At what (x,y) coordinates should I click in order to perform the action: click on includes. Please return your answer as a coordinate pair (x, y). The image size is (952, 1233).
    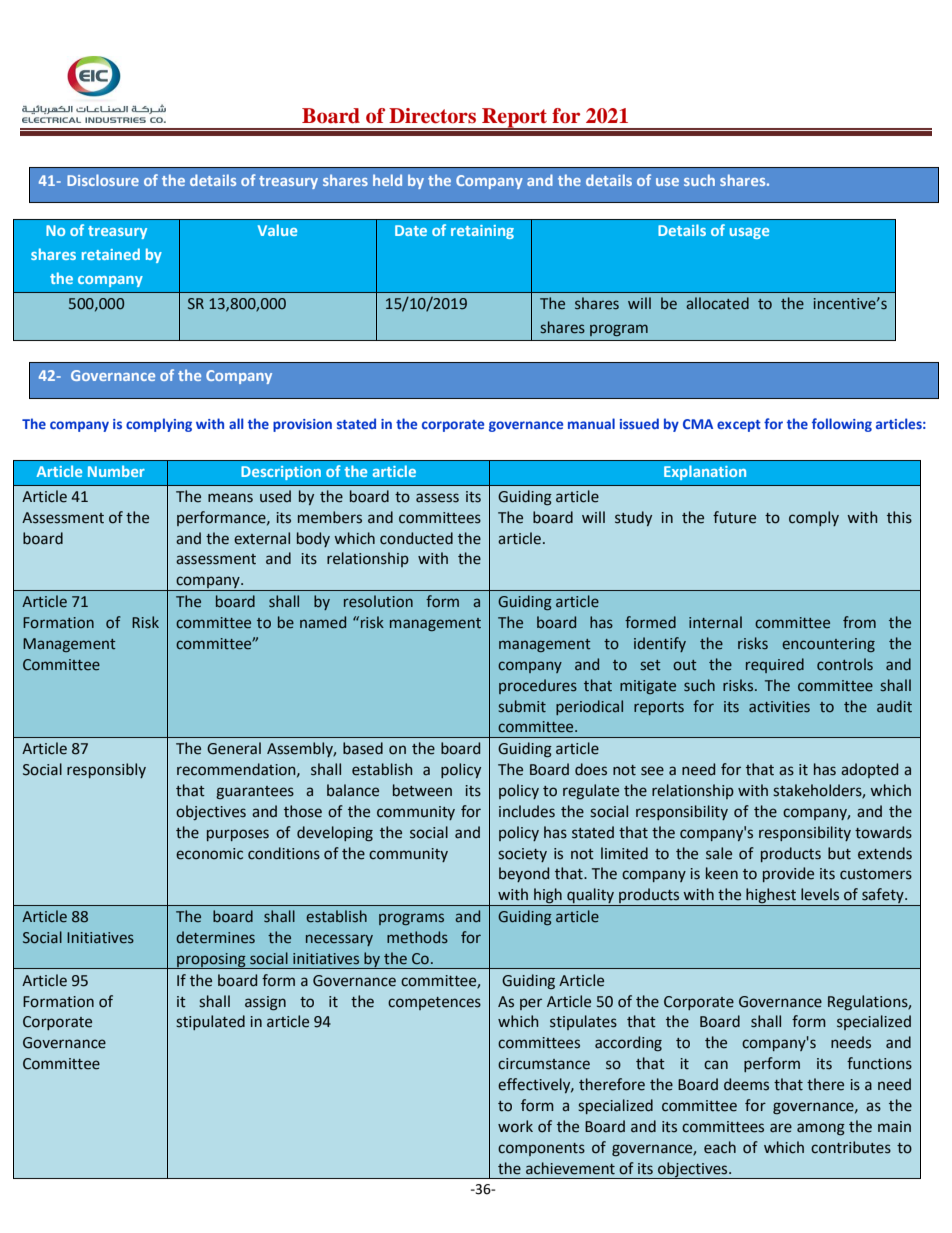
    Looking at the image, I should click on (527, 811).
